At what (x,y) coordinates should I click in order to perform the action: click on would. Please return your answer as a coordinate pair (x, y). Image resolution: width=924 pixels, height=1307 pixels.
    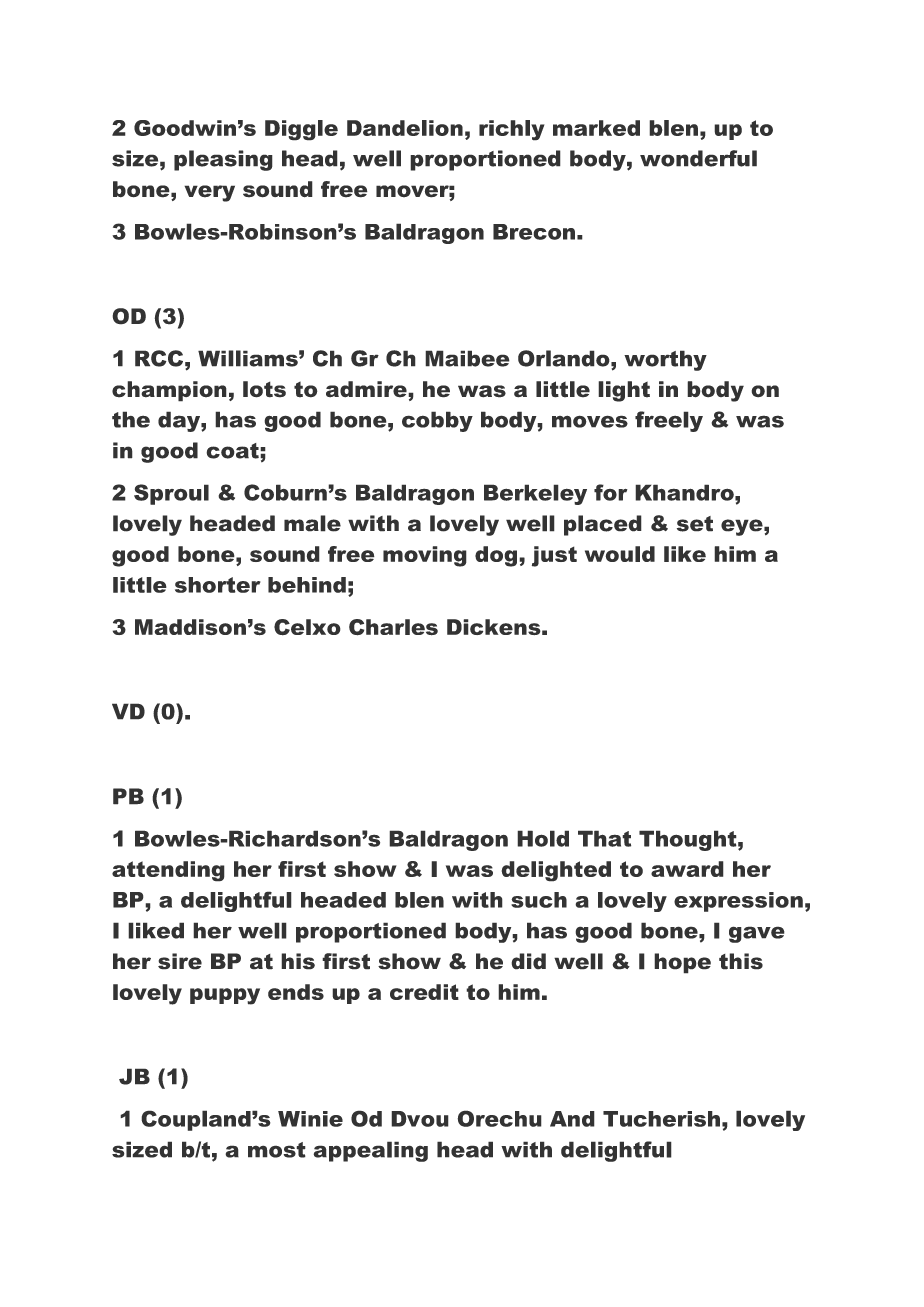
    Looking at the image, I should click on (620, 554).
